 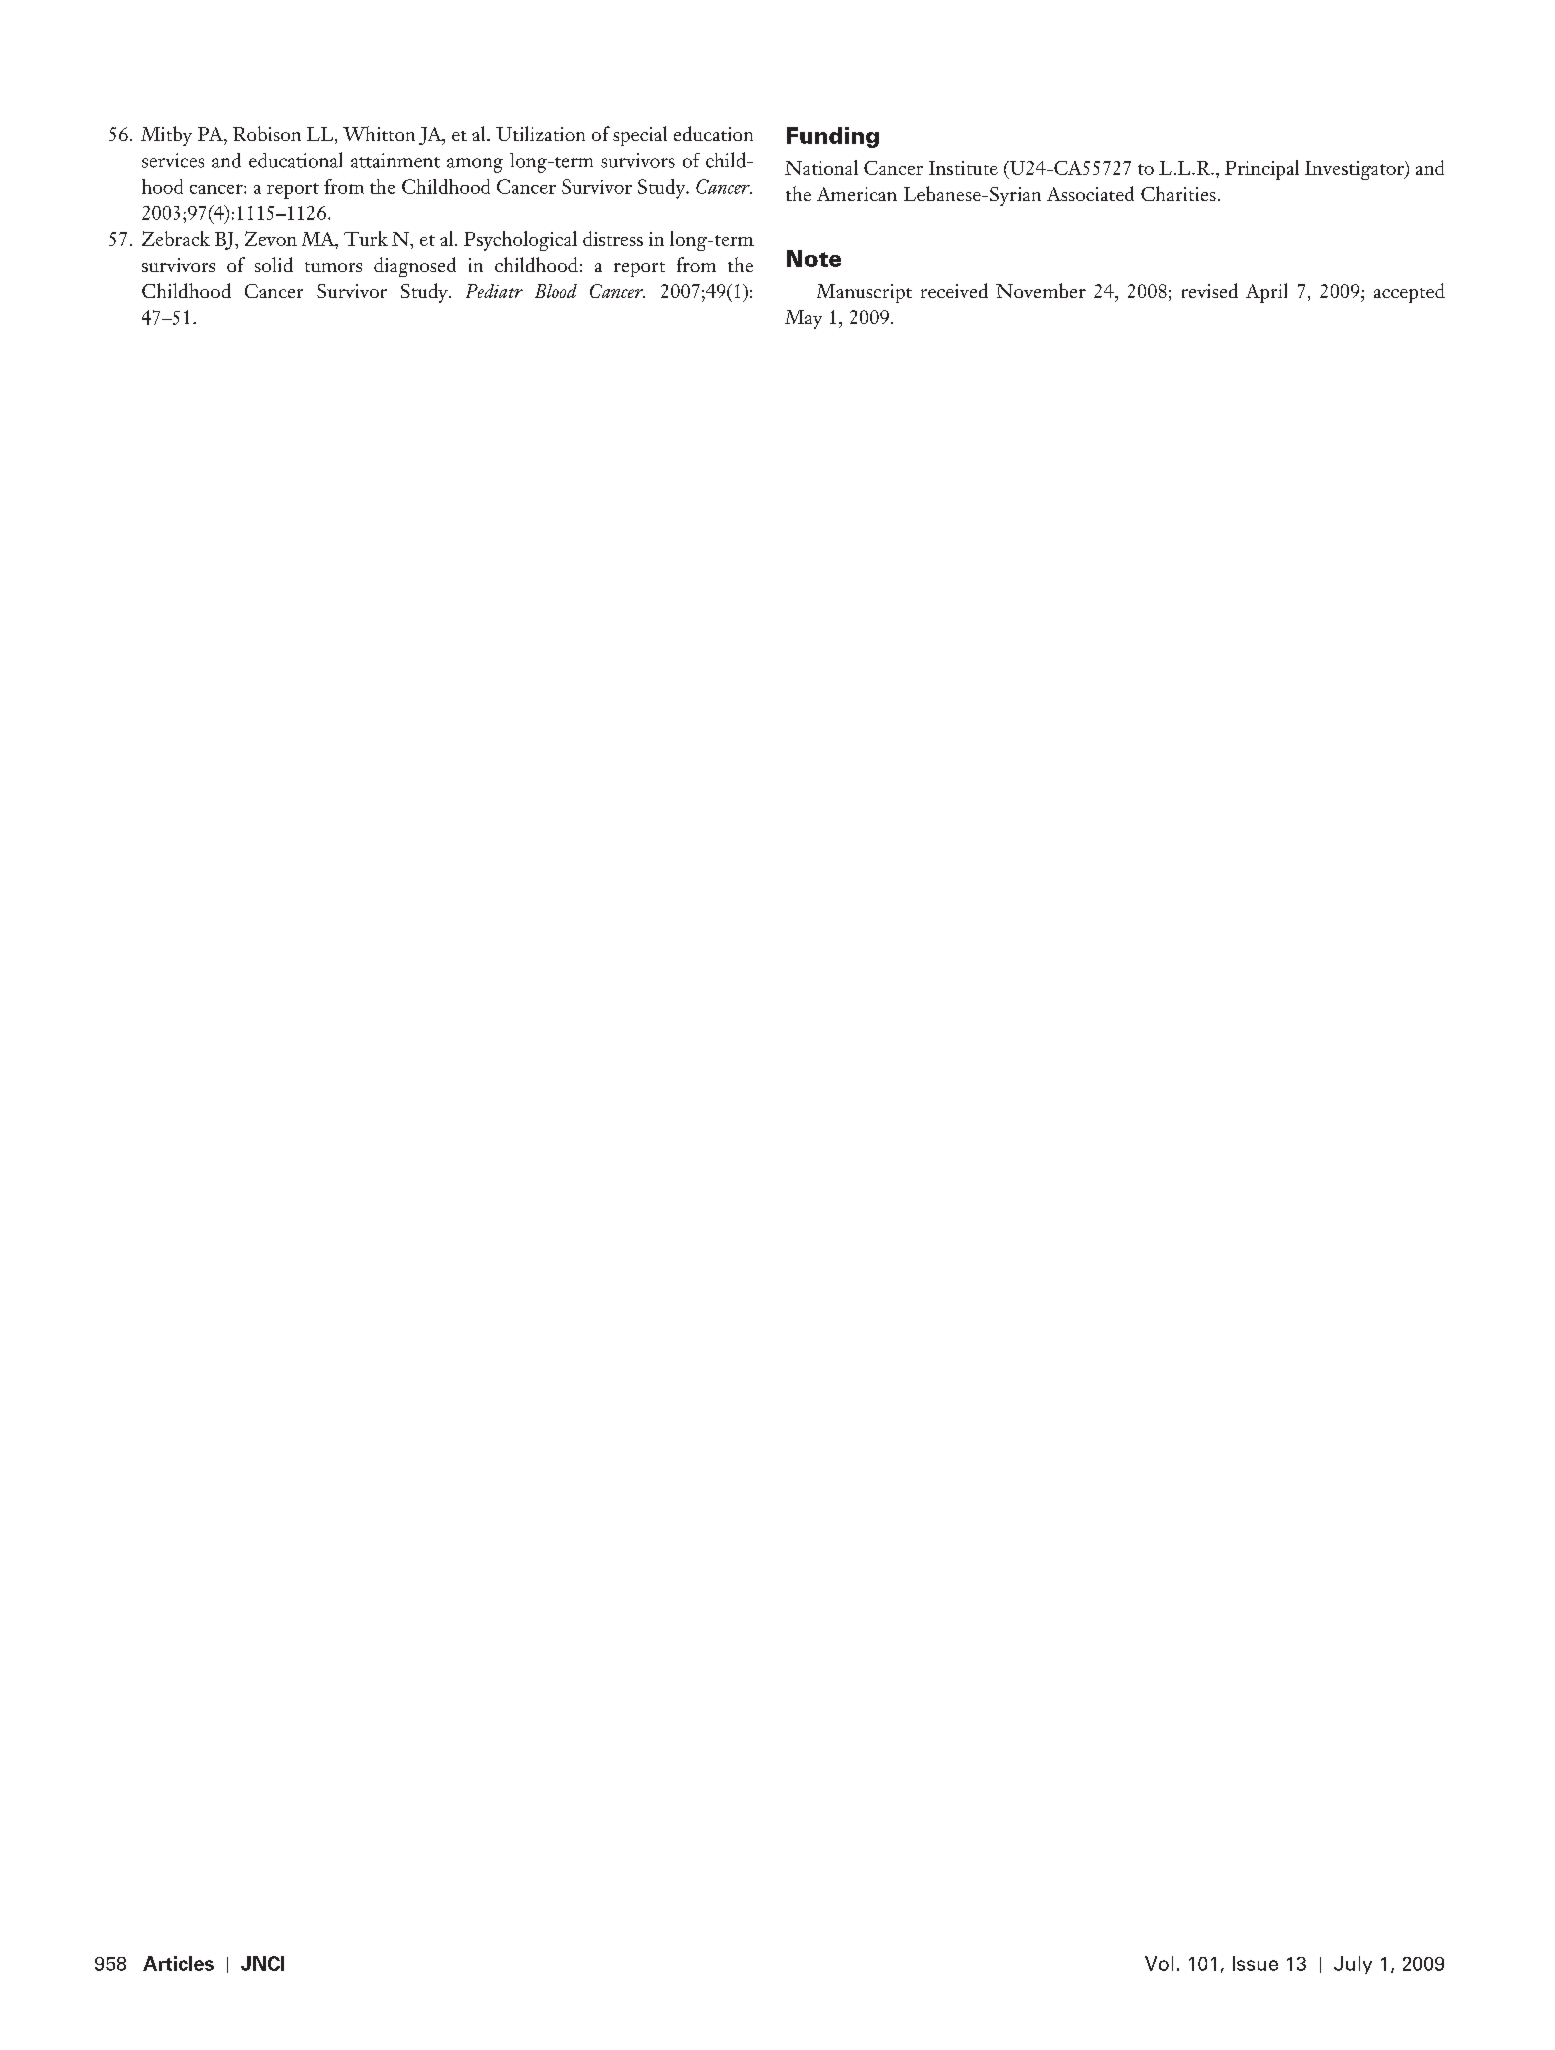 What do you see at coordinates (1255, 1963) in the page?
I see `Issue` at bounding box center [1255, 1963].
